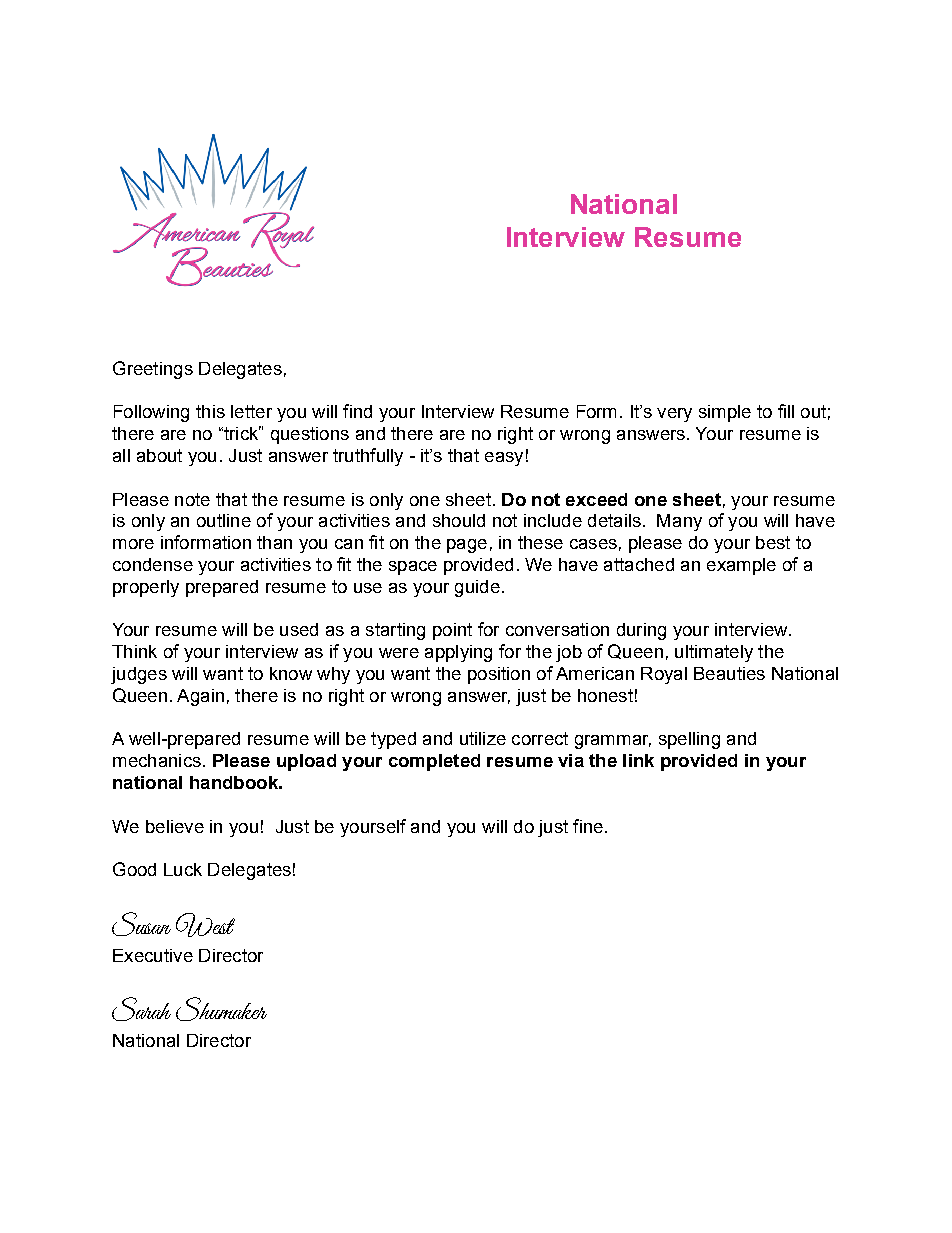  Describe the element at coordinates (679, 522) in the screenshot. I see `Many` at that location.
